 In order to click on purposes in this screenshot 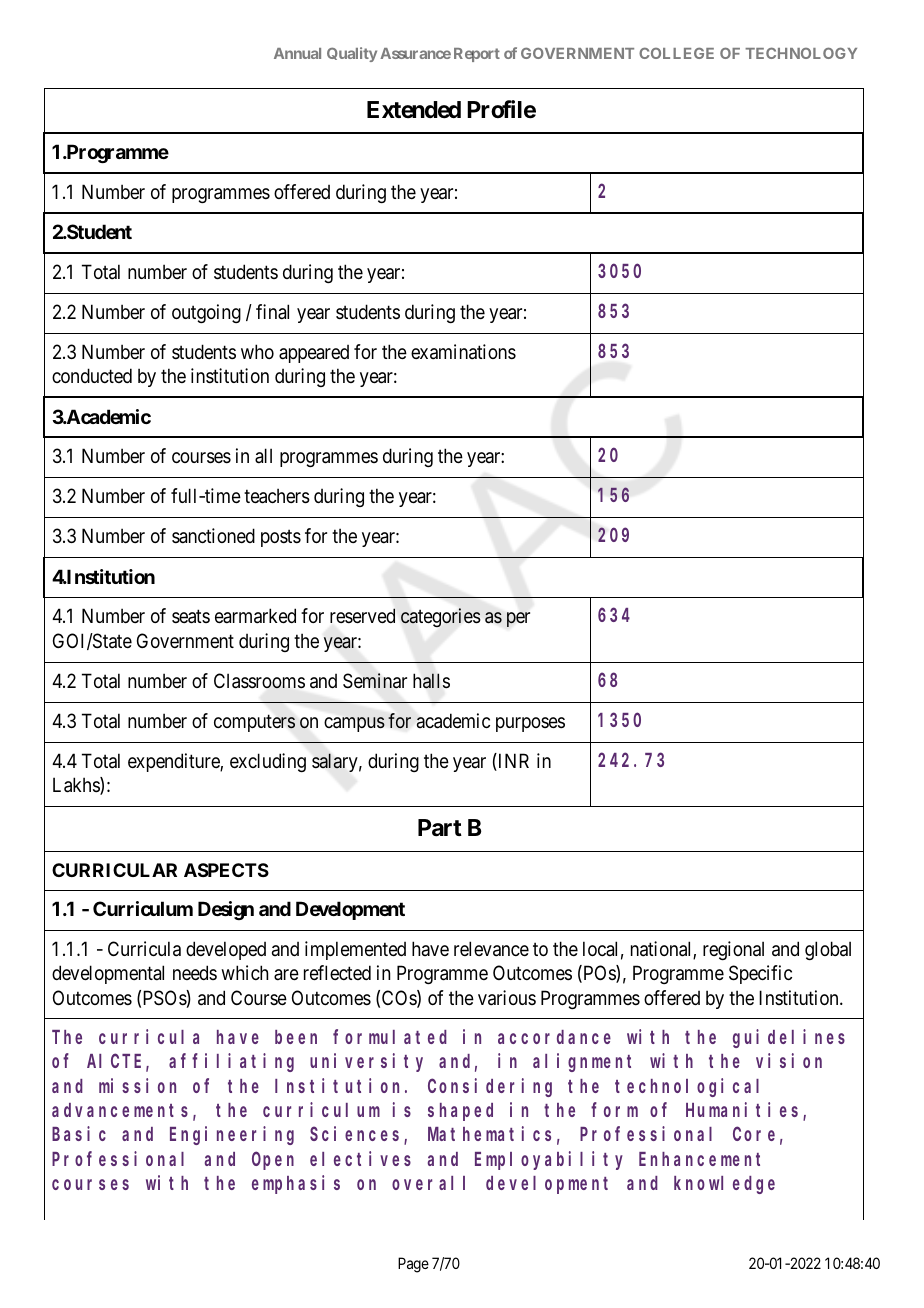, I will do `click(530, 724)`.
